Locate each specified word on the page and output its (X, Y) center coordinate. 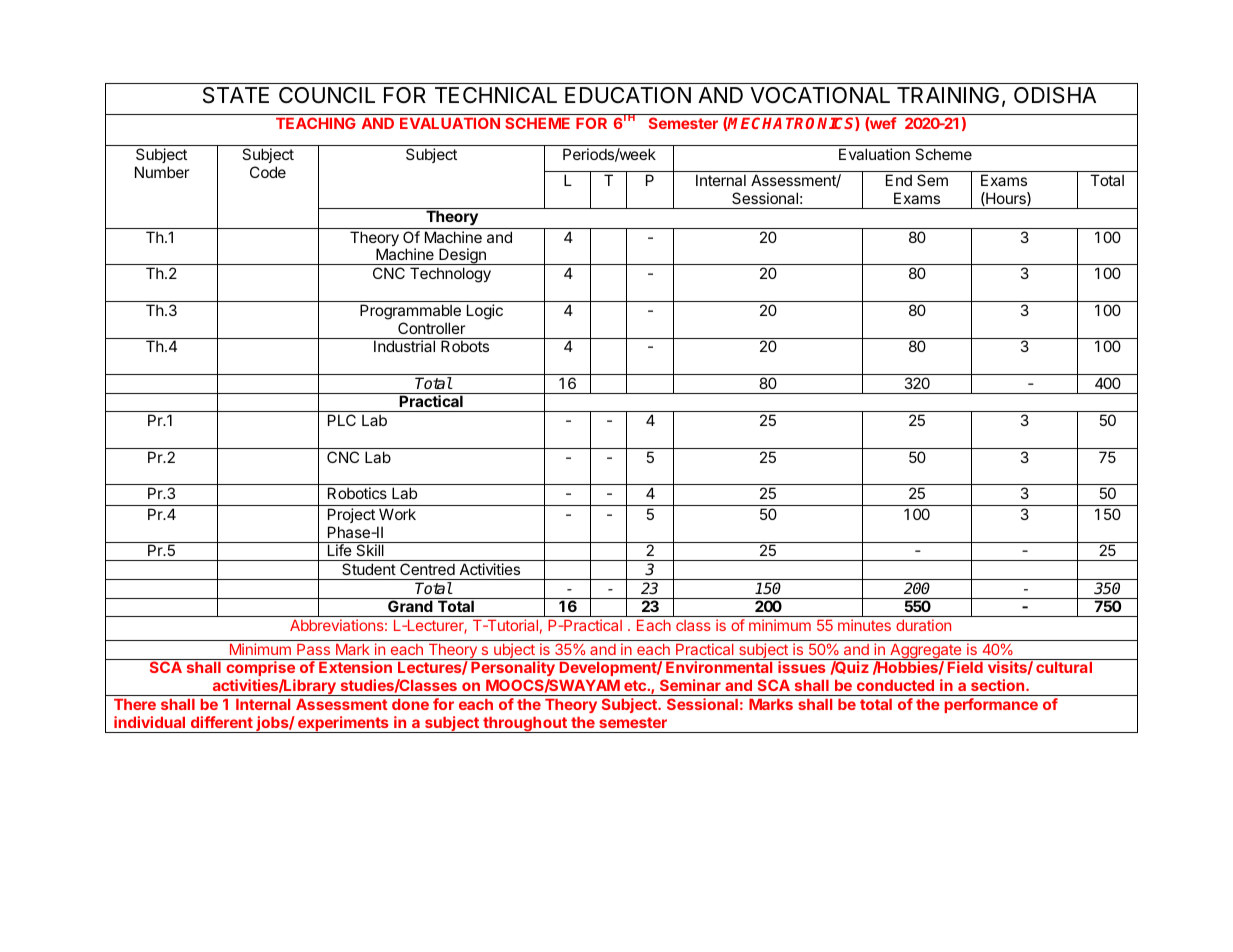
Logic (485, 312)
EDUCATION (628, 95)
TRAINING (948, 95)
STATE (236, 95)
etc (636, 685)
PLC (342, 420)
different (222, 722)
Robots (465, 346)
